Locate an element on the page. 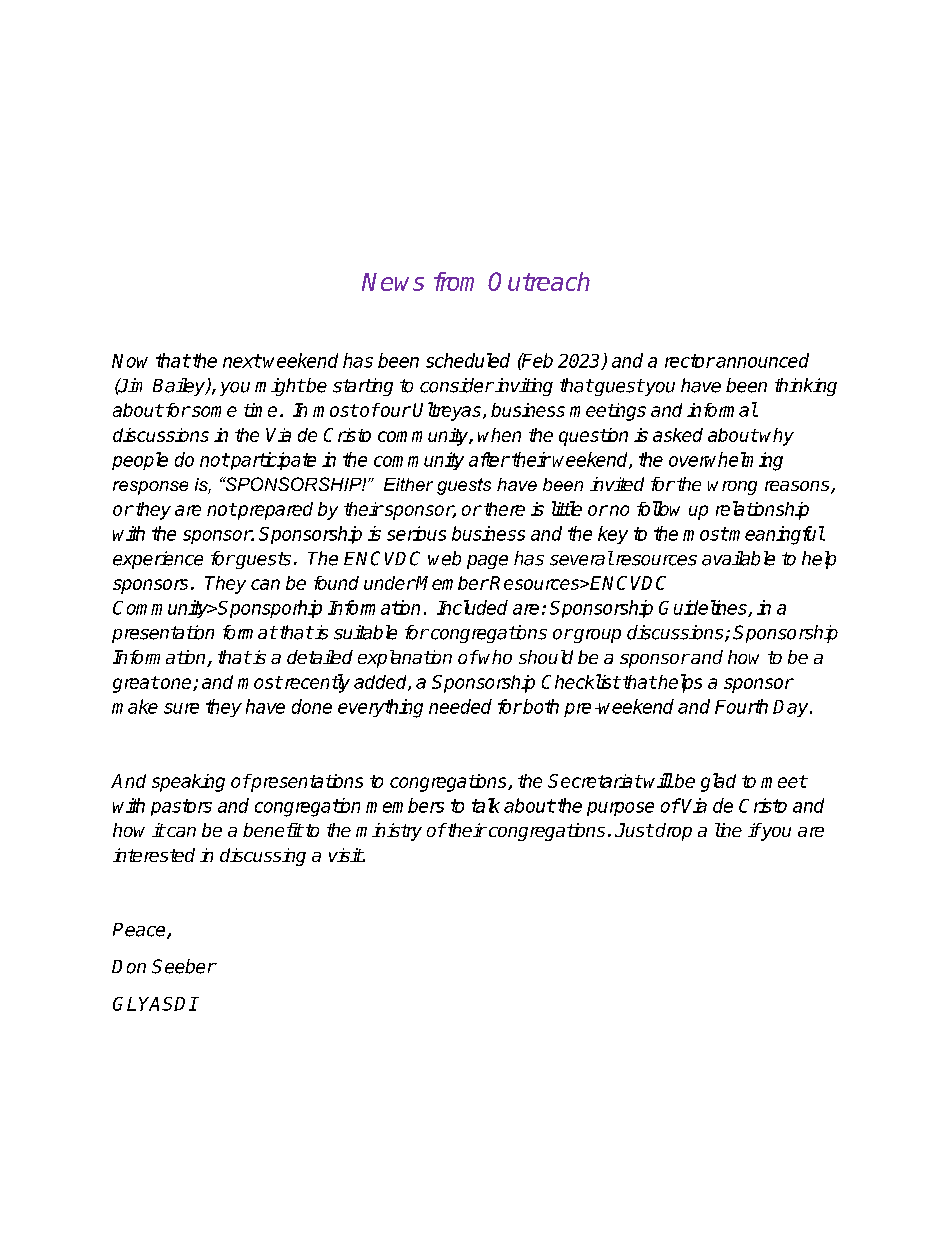  Peace is located at coordinates (140, 931).
